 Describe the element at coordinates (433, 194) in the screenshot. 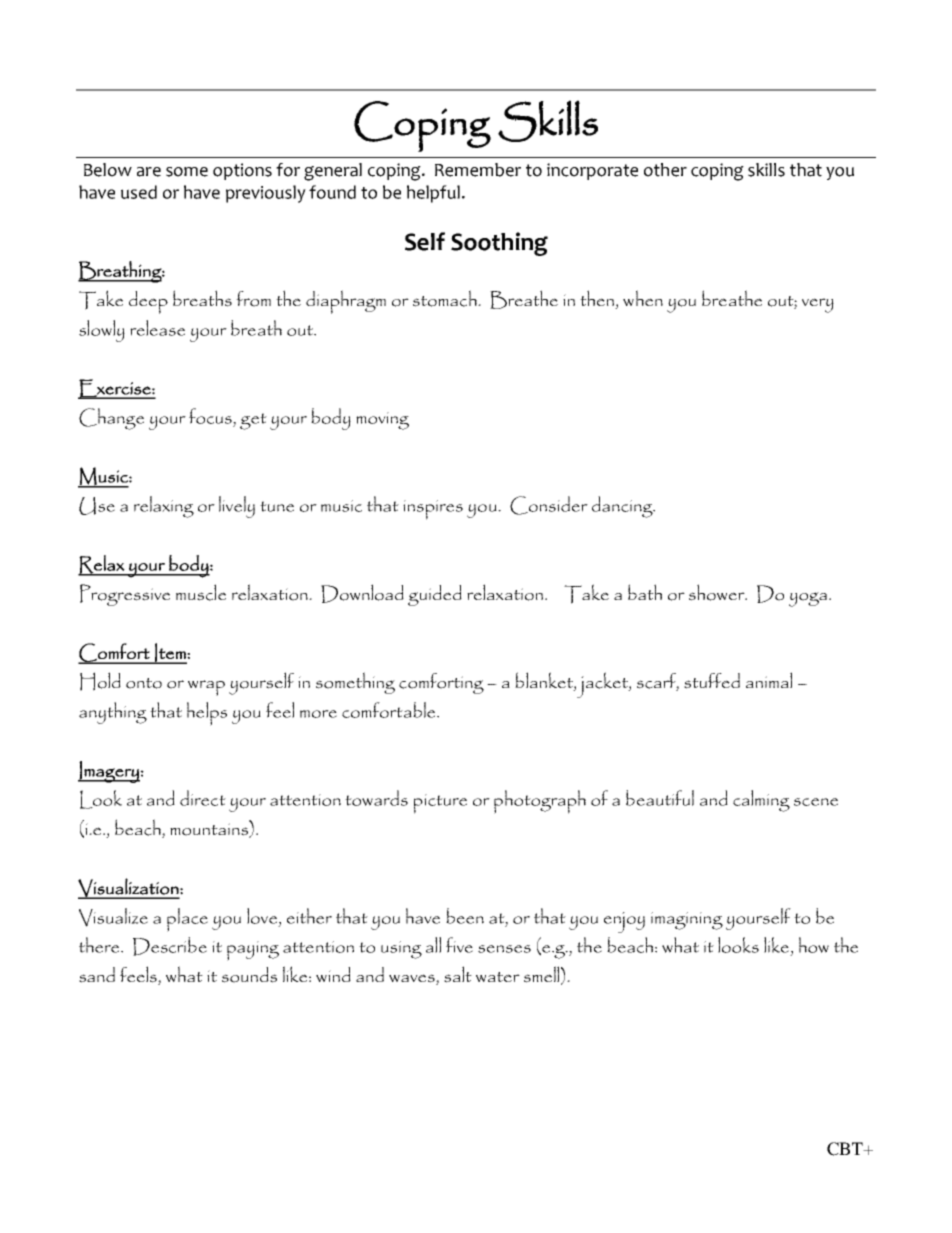

I see `helpful` at that location.
